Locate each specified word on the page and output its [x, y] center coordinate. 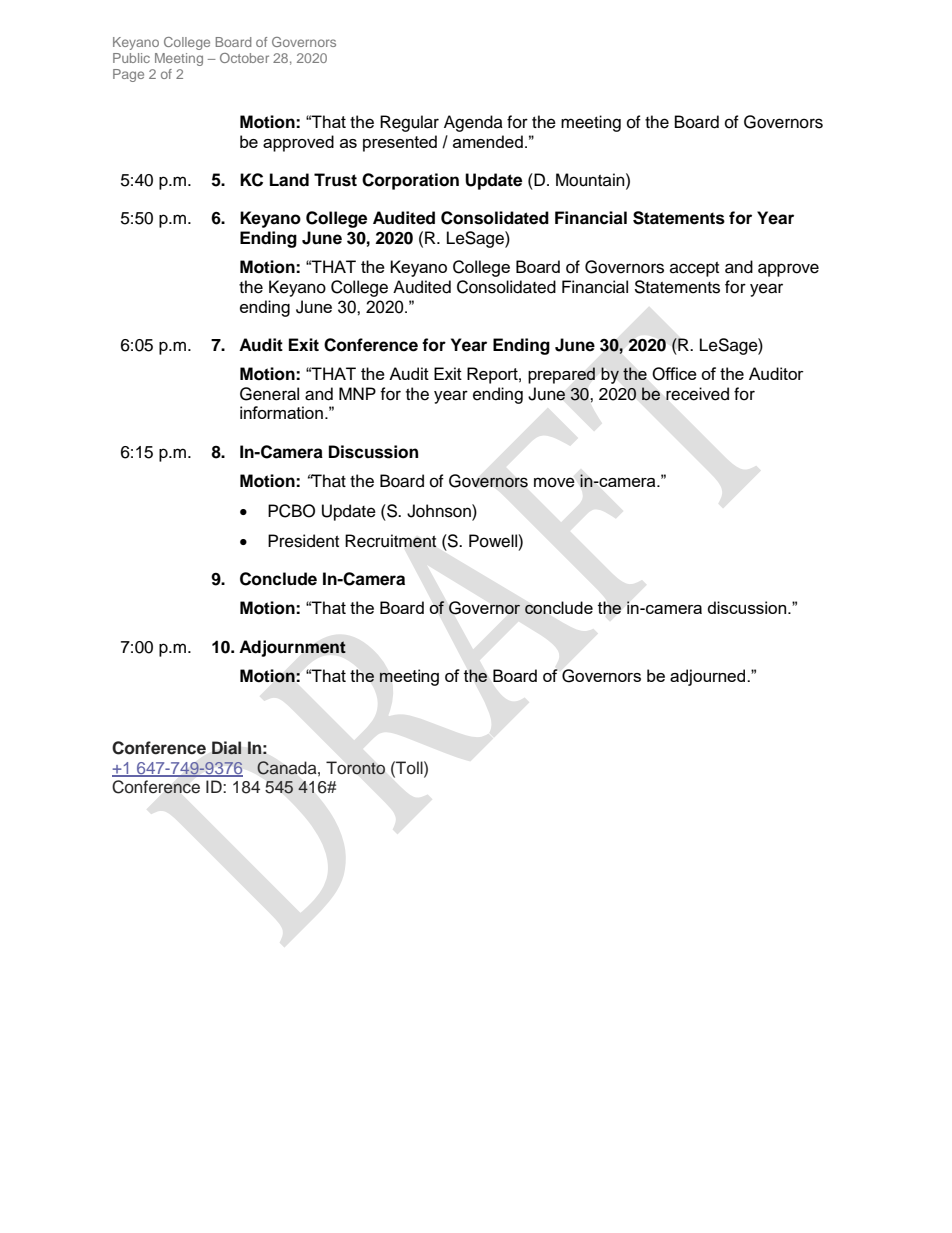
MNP [357, 393]
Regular [409, 123]
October [244, 58]
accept [694, 269]
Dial [226, 748]
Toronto [355, 768]
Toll [409, 768]
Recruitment [390, 541]
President [303, 541]
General [269, 394]
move [554, 482]
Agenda [473, 123]
